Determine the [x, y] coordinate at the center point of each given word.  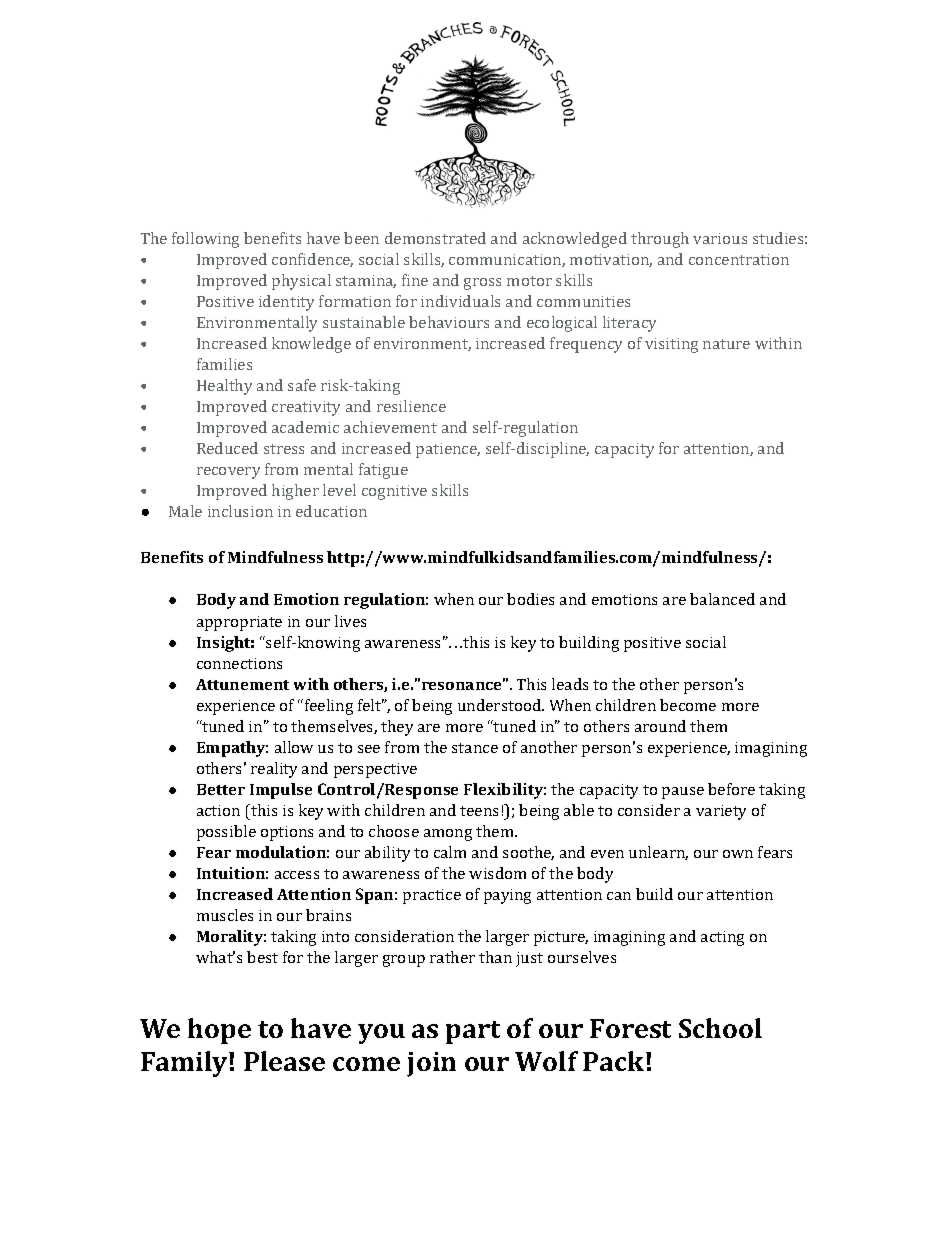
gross [482, 284]
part [473, 1032]
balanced [722, 599]
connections [239, 663]
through [660, 240]
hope [219, 1031]
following [205, 240]
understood [501, 705]
